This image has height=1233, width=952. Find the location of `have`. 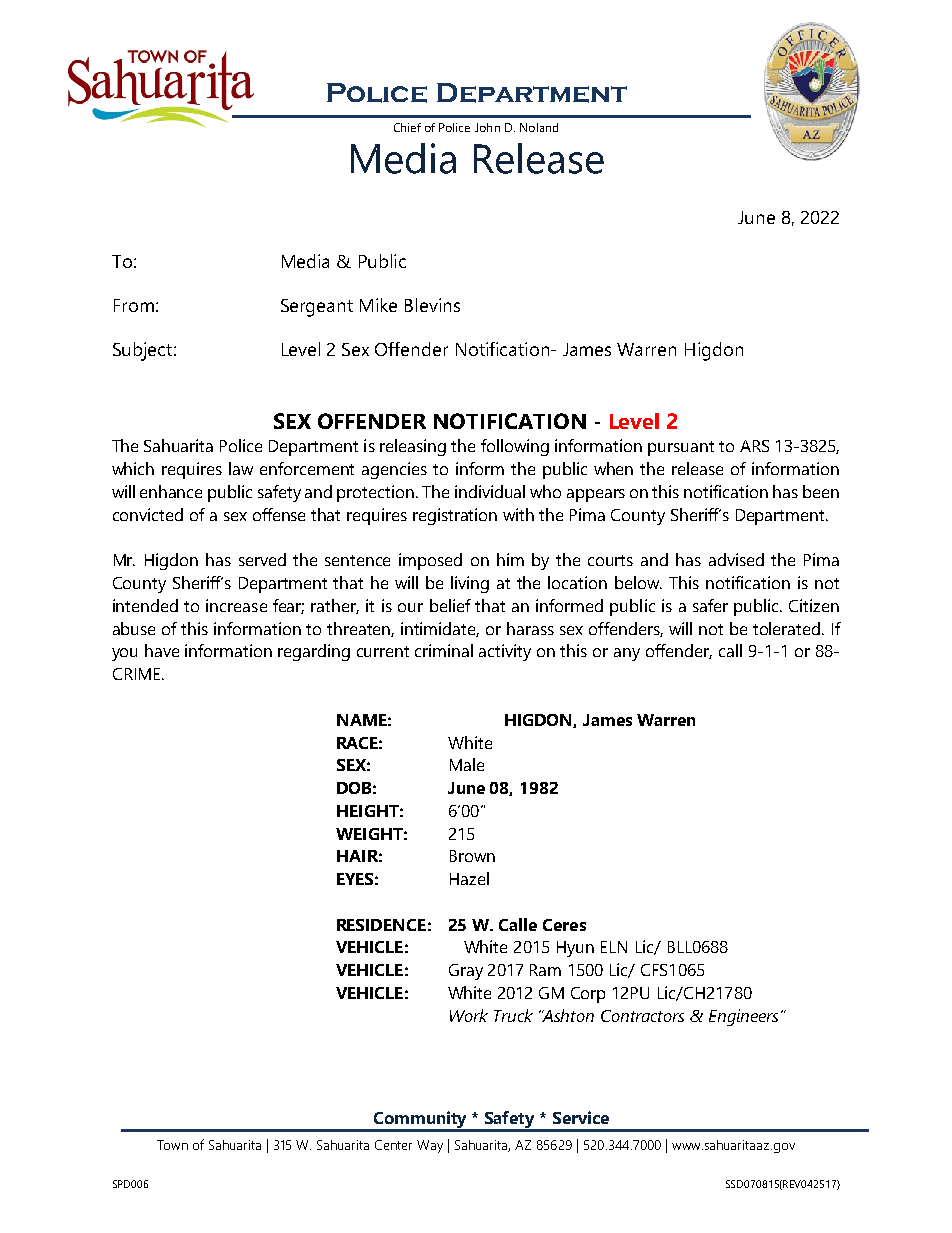

have is located at coordinates (162, 650).
